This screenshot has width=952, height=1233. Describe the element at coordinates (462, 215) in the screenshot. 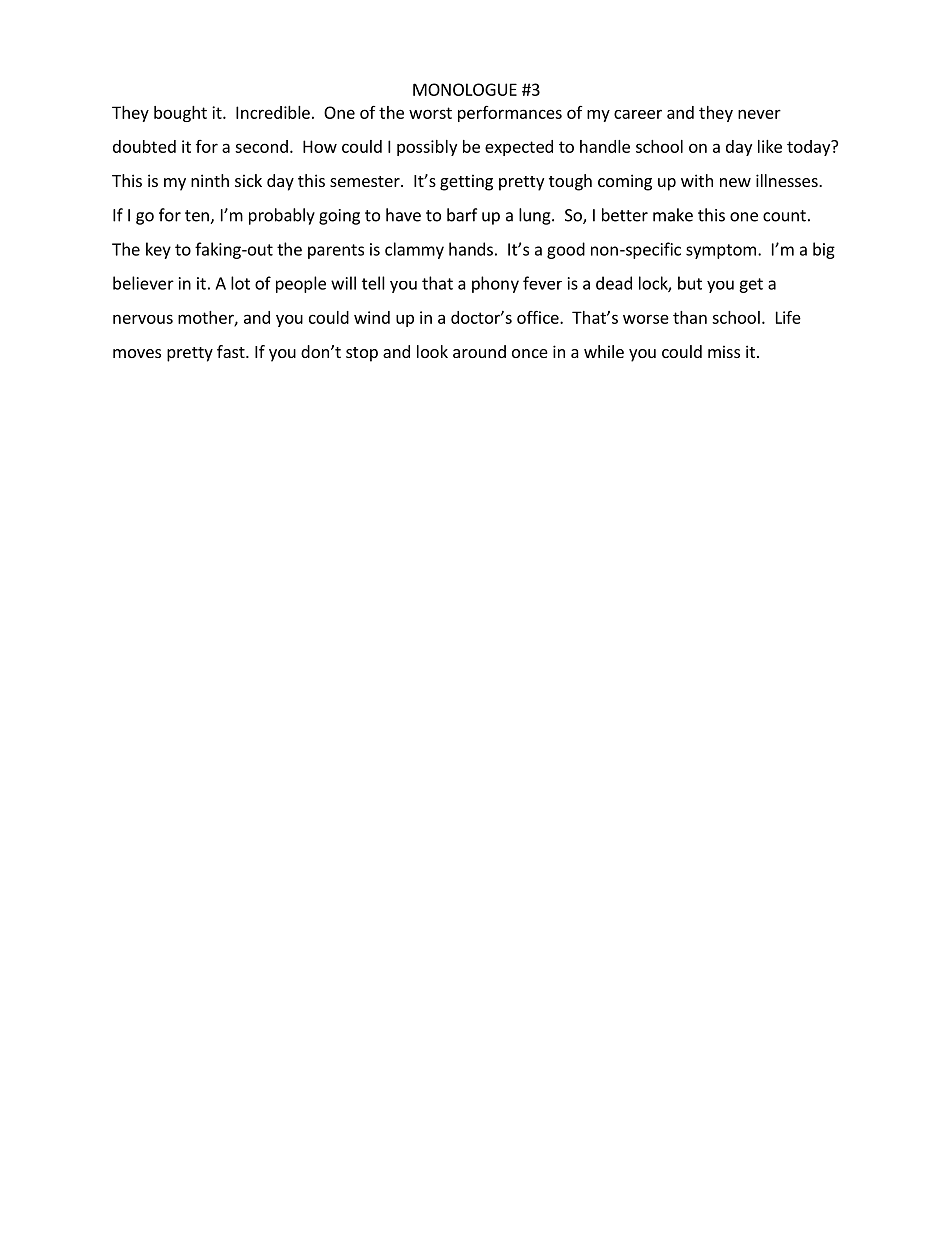

I see `barf` at that location.
